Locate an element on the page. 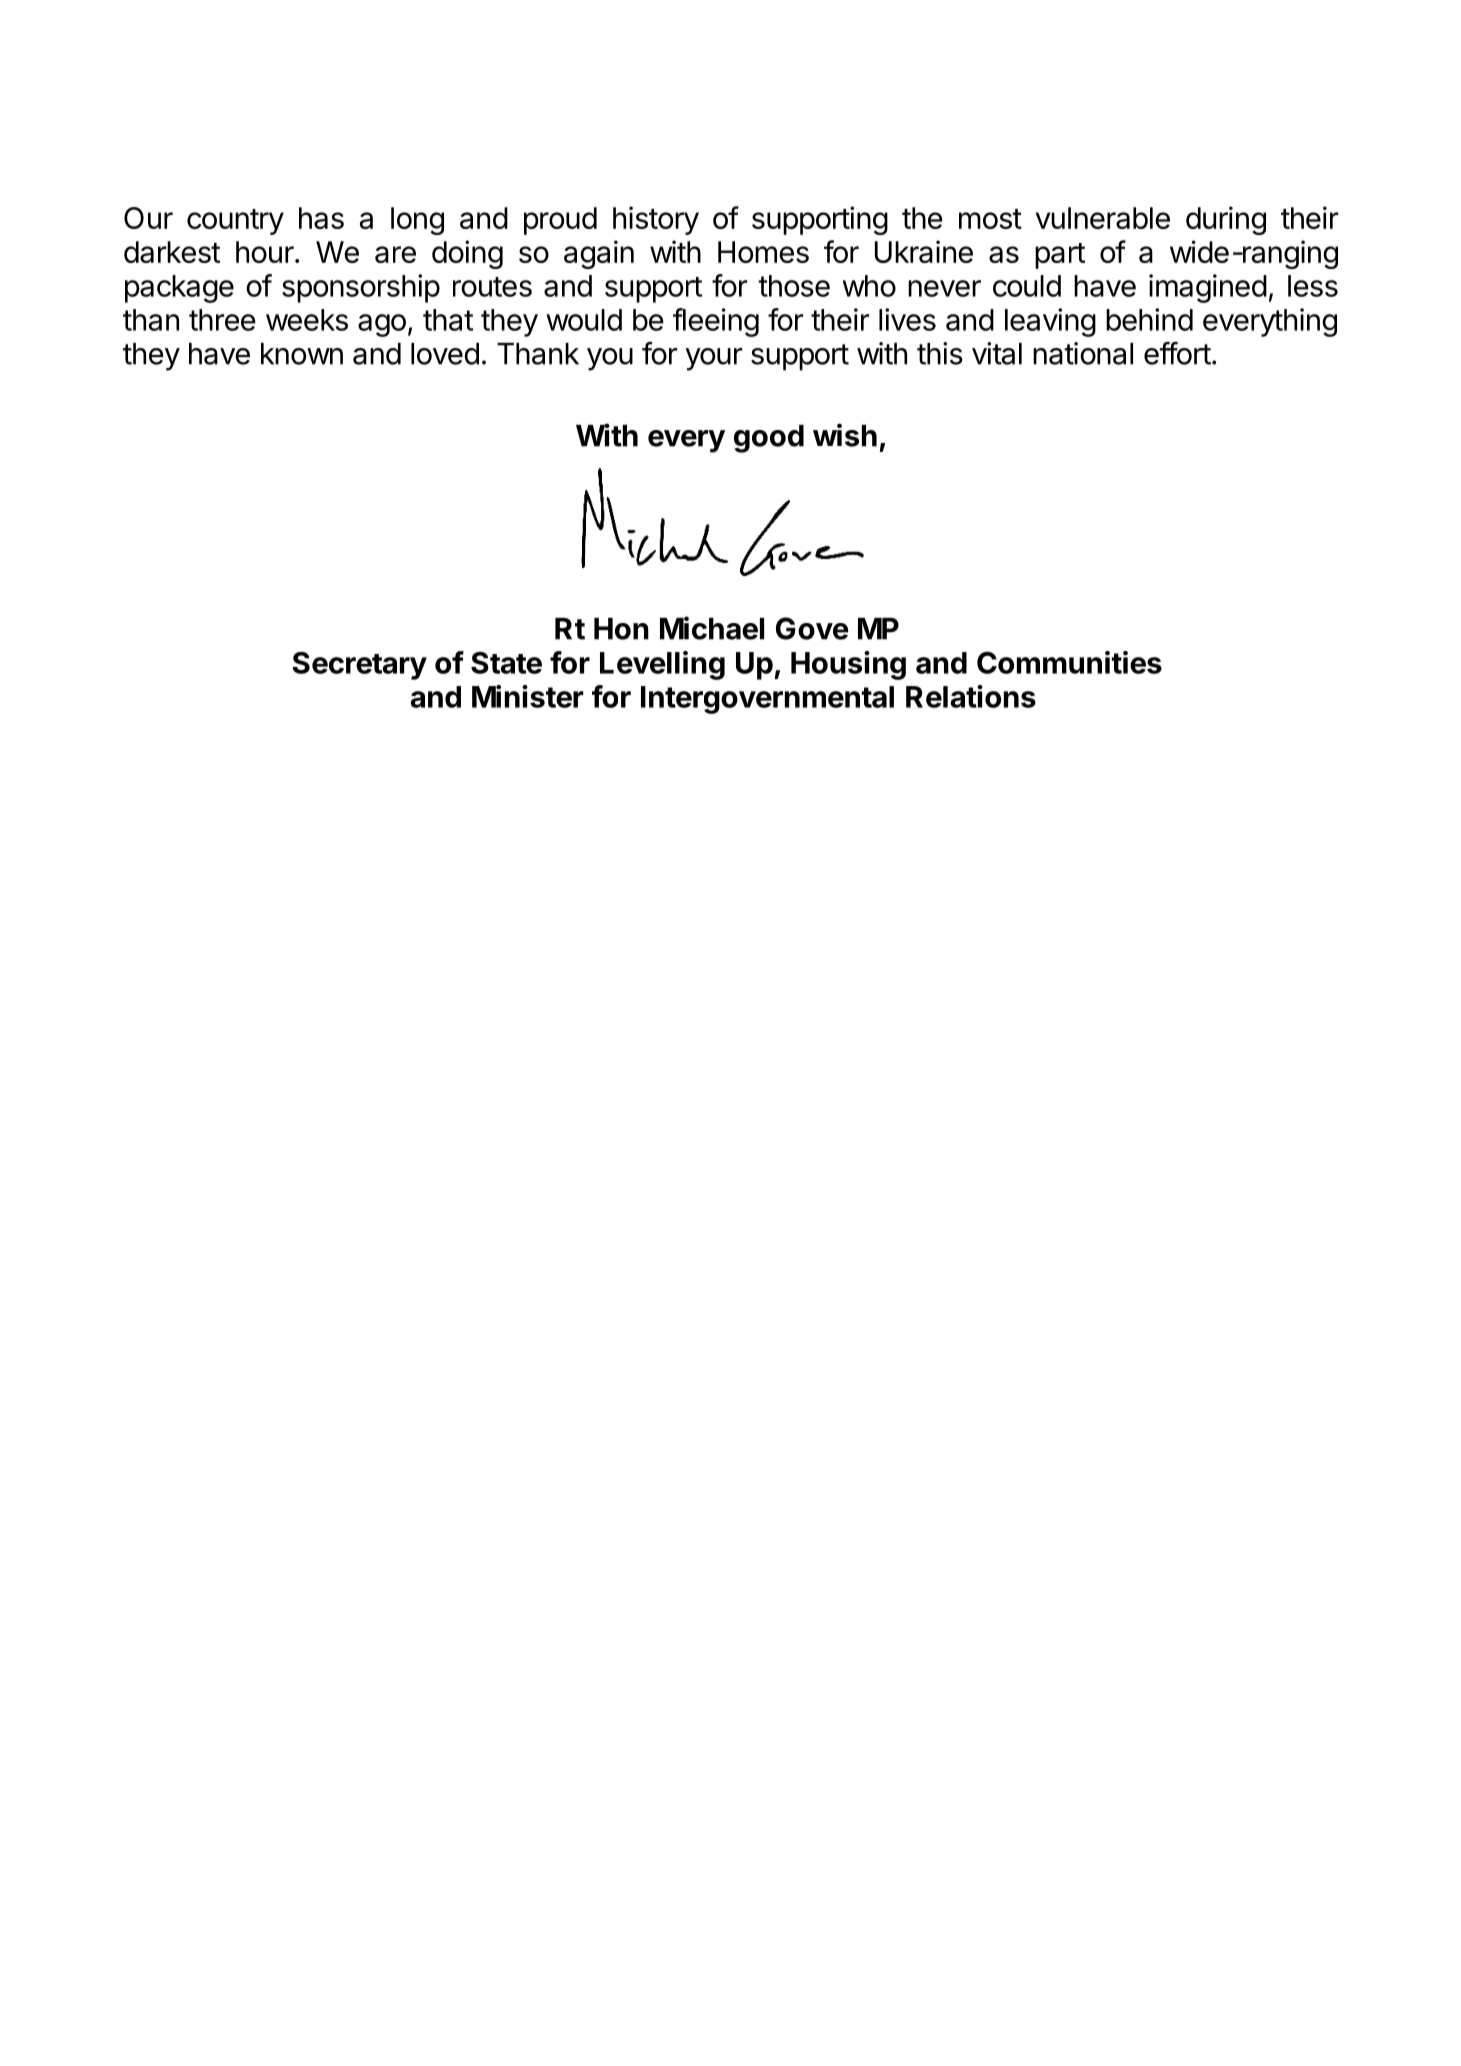 The image size is (1461, 2066). Communities is located at coordinates (1069, 662).
